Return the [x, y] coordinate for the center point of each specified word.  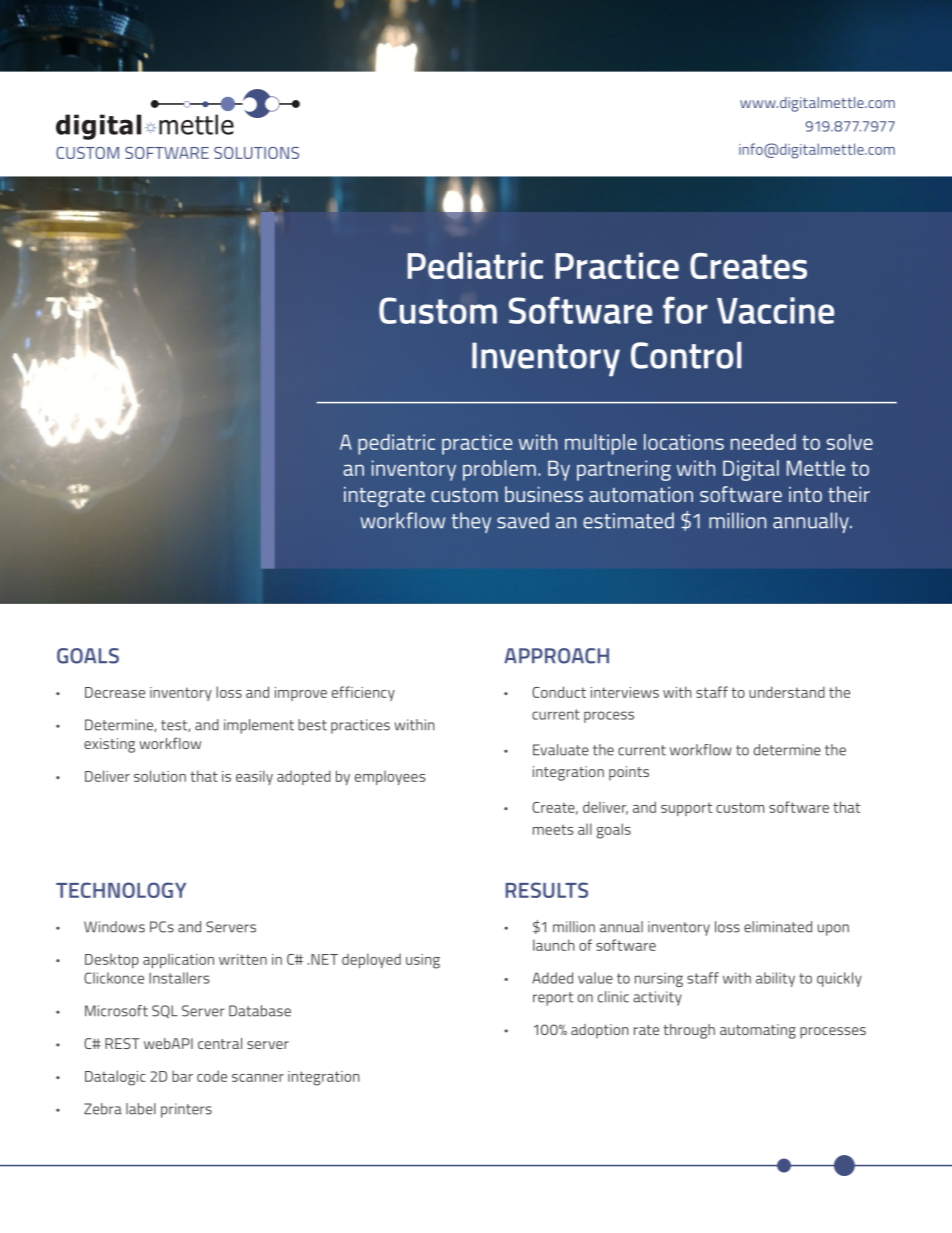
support [686, 809]
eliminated [778, 927]
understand [787, 692]
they [471, 522]
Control [686, 355]
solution [160, 776]
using [423, 961]
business [544, 494]
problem [499, 470]
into [805, 494]
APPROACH [556, 656]
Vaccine [775, 310]
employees [390, 777]
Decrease [115, 692]
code [212, 1076]
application [178, 960]
